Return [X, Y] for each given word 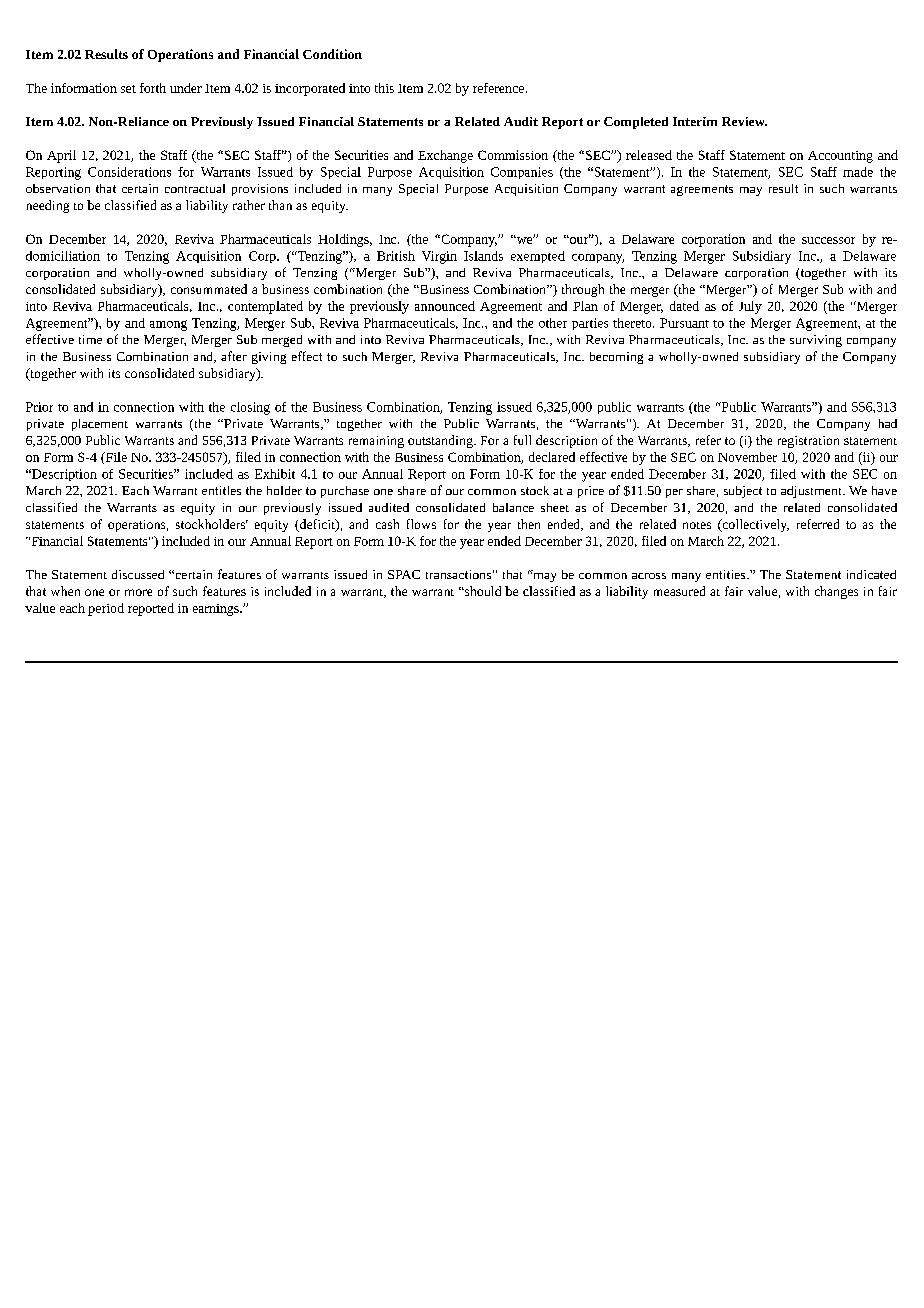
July [750, 307]
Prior [39, 407]
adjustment [812, 492]
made [858, 172]
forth [153, 88]
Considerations [129, 172]
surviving [816, 341]
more [138, 592]
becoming [616, 358]
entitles [221, 490]
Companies [522, 173]
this [384, 88]
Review [744, 121]
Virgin [439, 257]
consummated [209, 289]
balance [513, 507]
